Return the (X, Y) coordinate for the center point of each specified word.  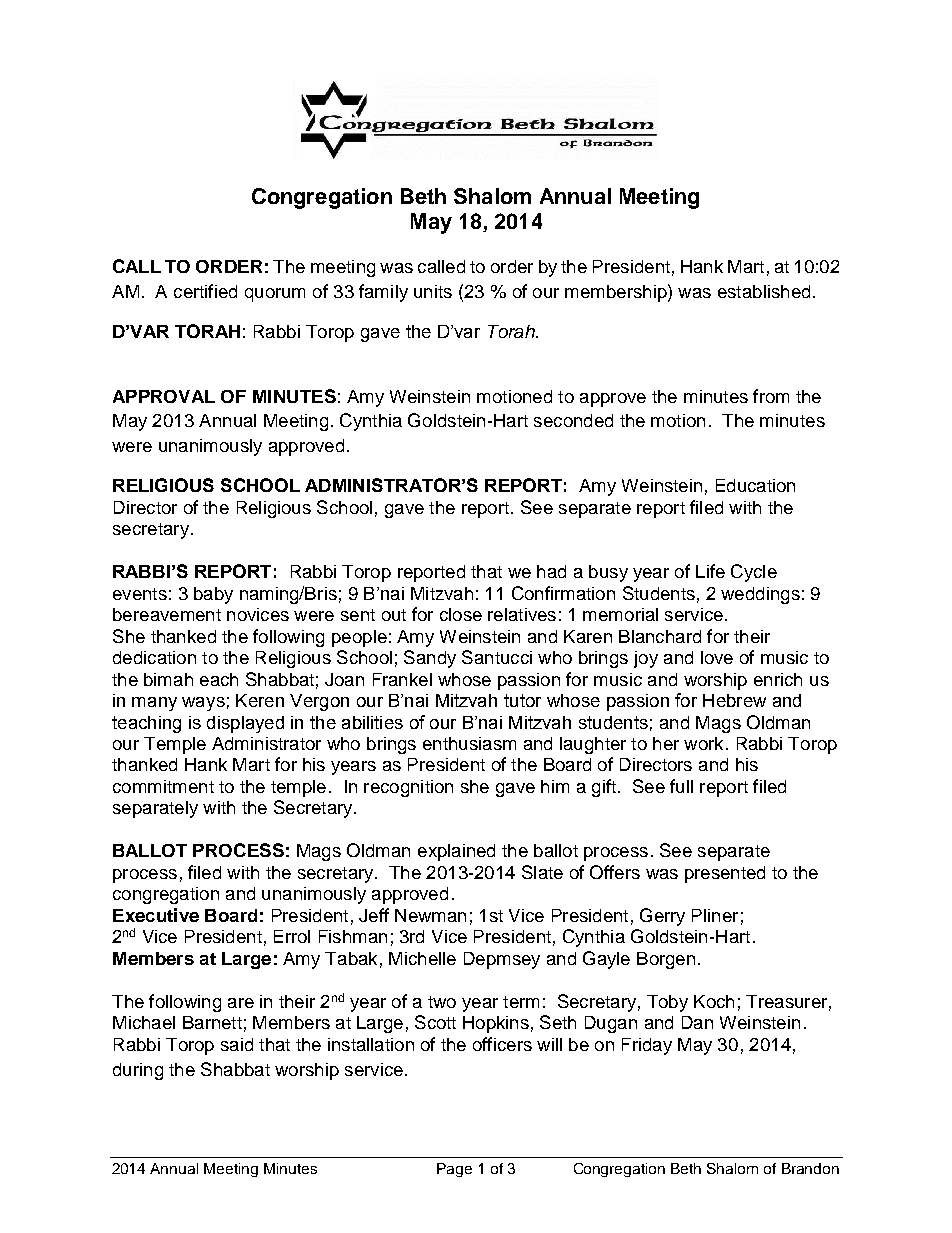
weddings (760, 595)
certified (205, 291)
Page (454, 1170)
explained (456, 852)
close (461, 614)
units (433, 291)
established (764, 291)
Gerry (662, 917)
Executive (156, 915)
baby (213, 595)
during (138, 1071)
